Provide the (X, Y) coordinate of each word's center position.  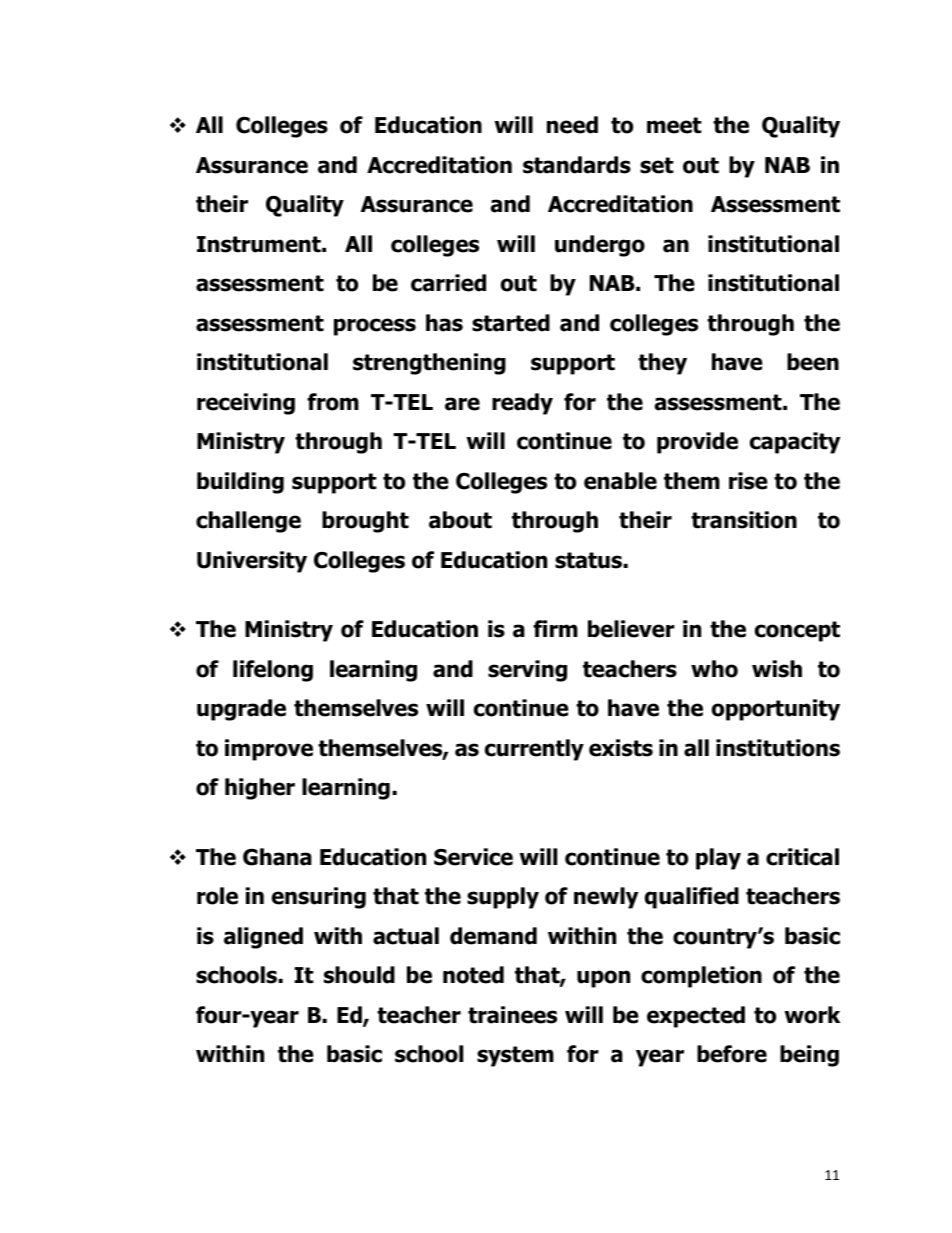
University (252, 562)
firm (555, 628)
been (813, 362)
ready (522, 404)
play (718, 859)
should (359, 975)
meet (674, 125)
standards (577, 165)
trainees (512, 1015)
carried (448, 283)
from (333, 402)
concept (797, 631)
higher (260, 789)
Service (473, 857)
